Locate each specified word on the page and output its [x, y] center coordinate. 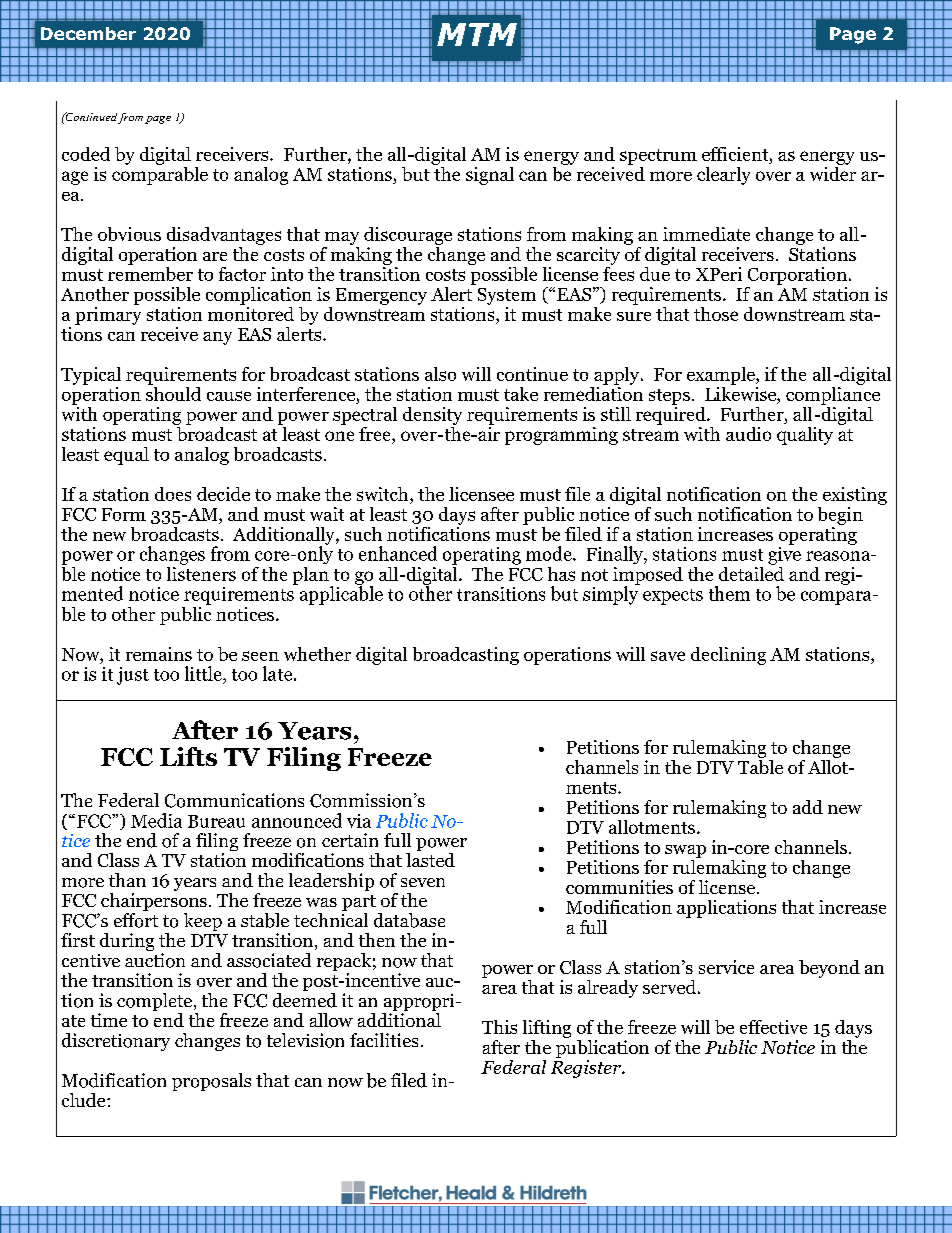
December [88, 33]
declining [728, 656]
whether [317, 654]
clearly [723, 176]
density [432, 416]
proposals [211, 1082]
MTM [477, 34]
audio [748, 434]
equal [126, 456]
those [716, 314]
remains [159, 654]
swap [685, 853]
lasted [430, 858]
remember [150, 272]
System [507, 296]
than [127, 880]
